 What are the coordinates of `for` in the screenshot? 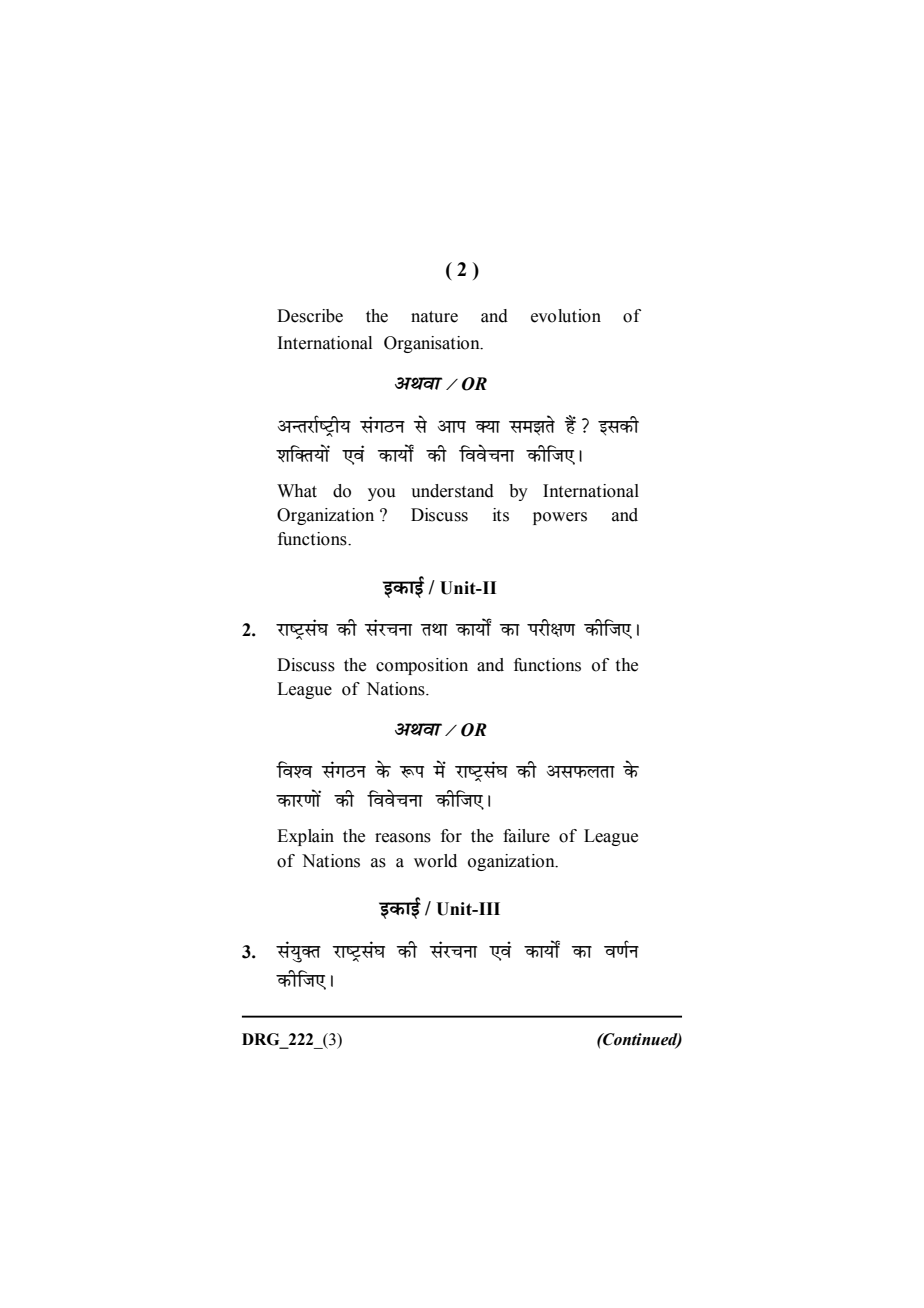 It's located at (451, 836).
